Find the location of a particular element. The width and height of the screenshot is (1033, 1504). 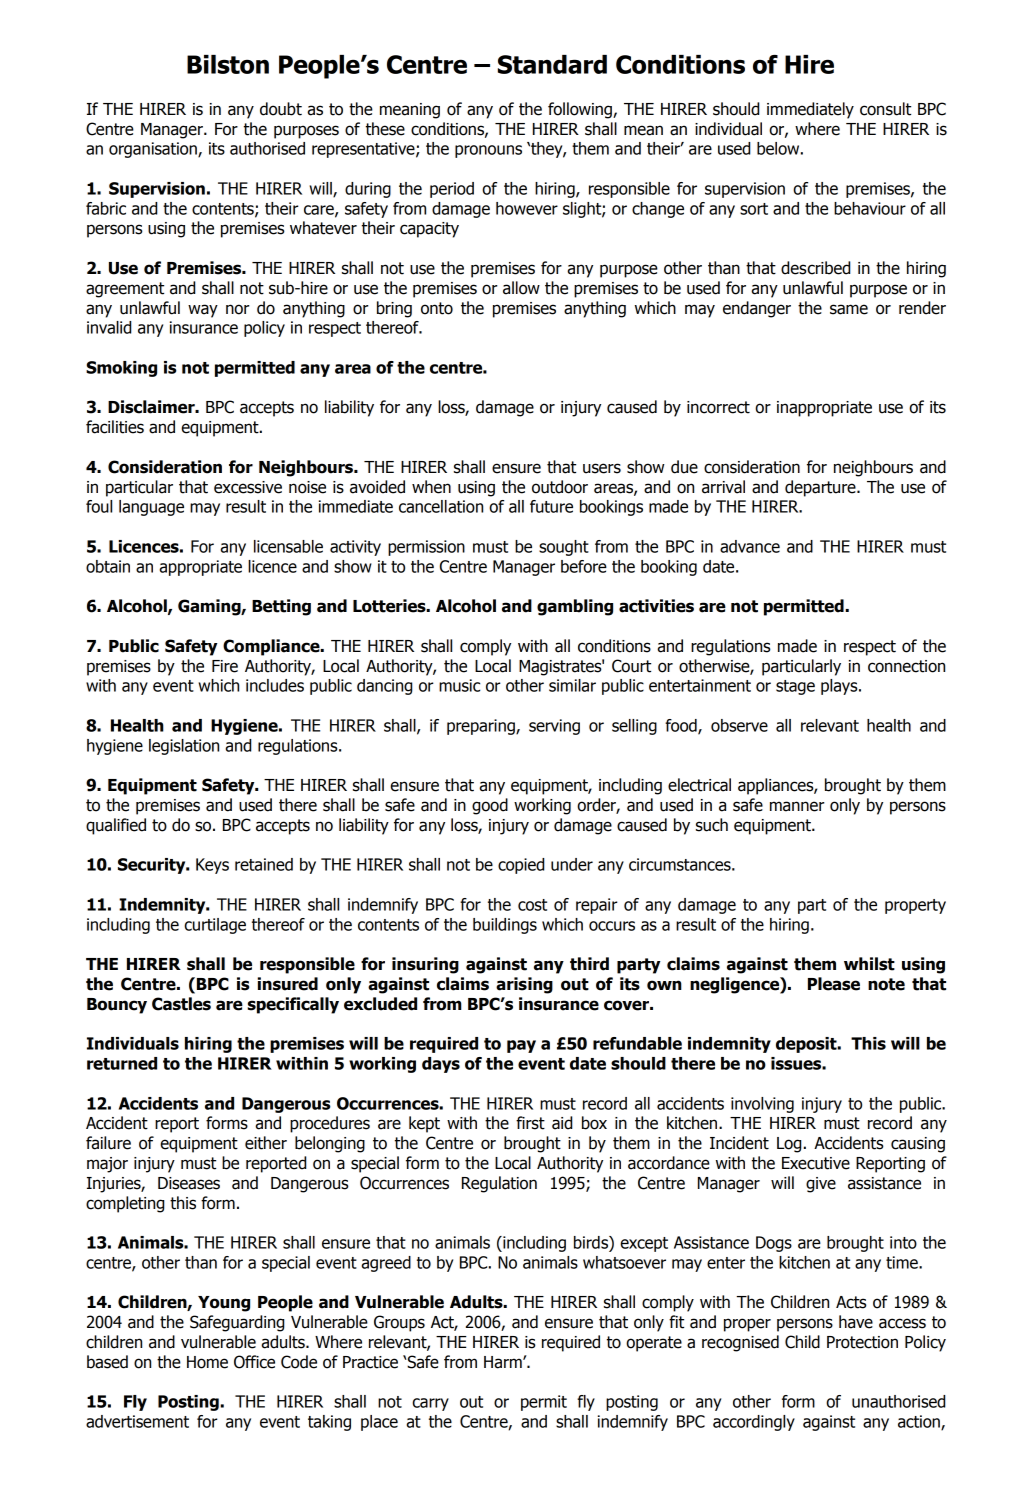

returned is located at coordinates (122, 1063).
